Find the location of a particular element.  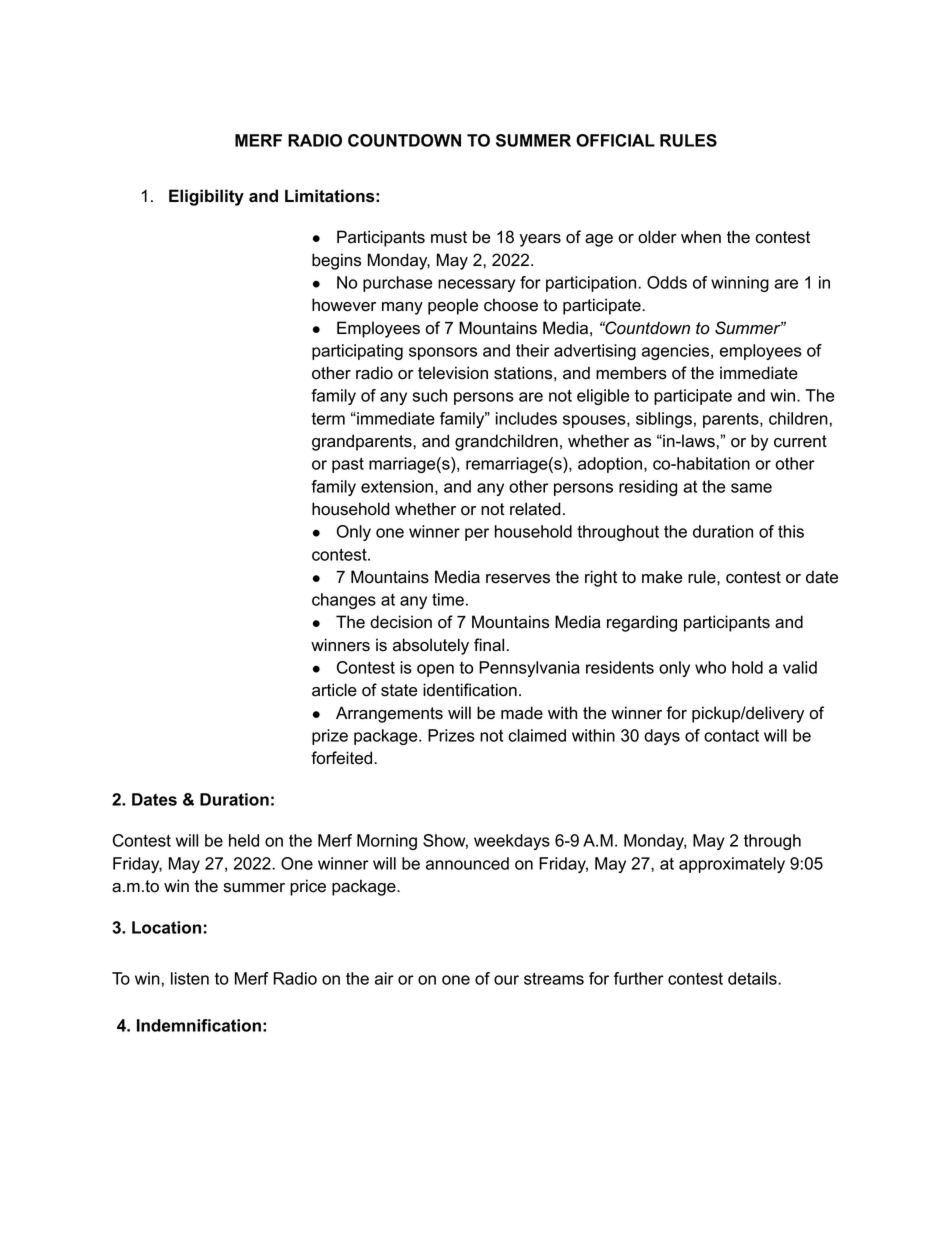

Eligibility is located at coordinates (206, 197).
